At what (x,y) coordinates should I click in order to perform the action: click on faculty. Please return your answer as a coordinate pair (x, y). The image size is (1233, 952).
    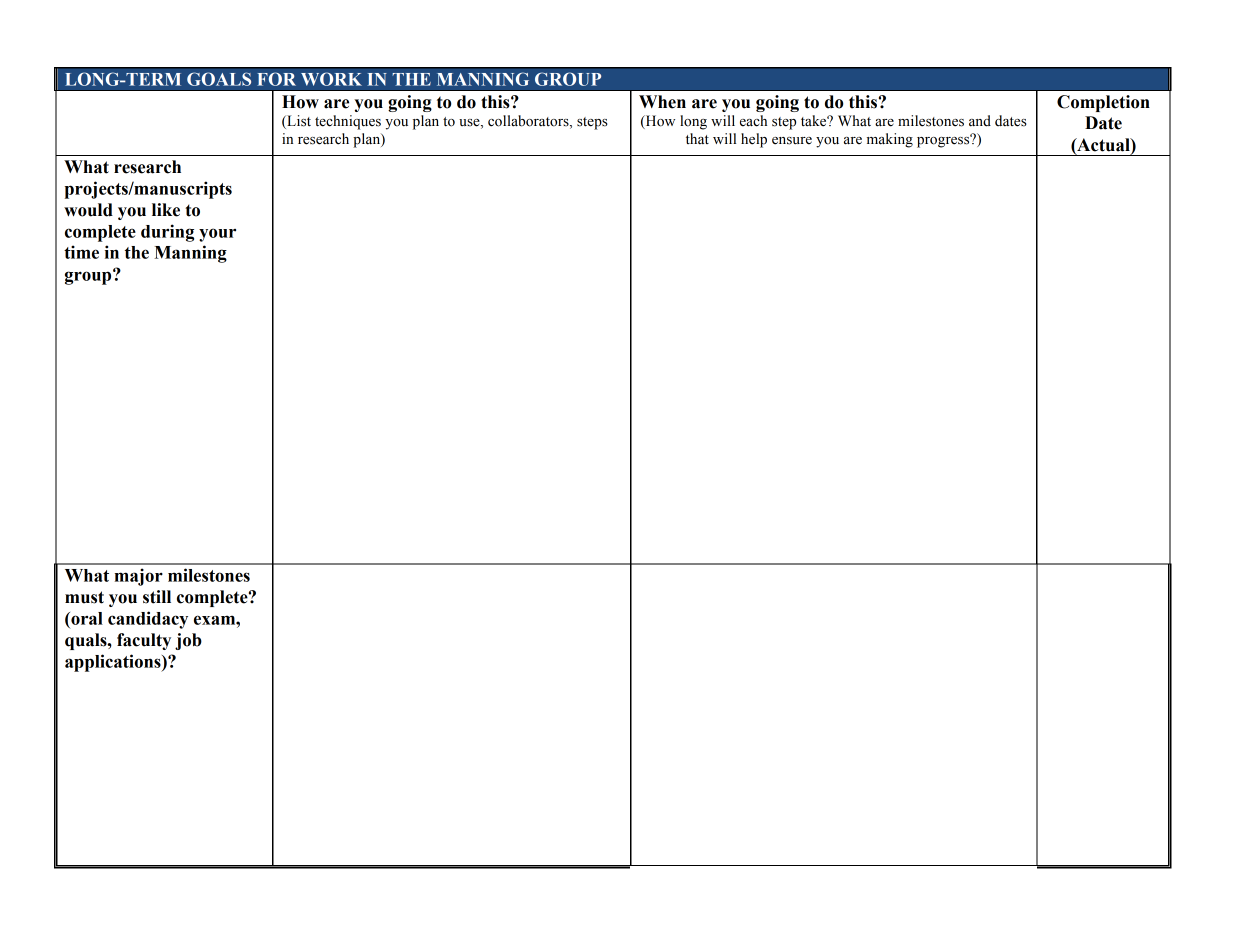
    Looking at the image, I should click on (144, 641).
